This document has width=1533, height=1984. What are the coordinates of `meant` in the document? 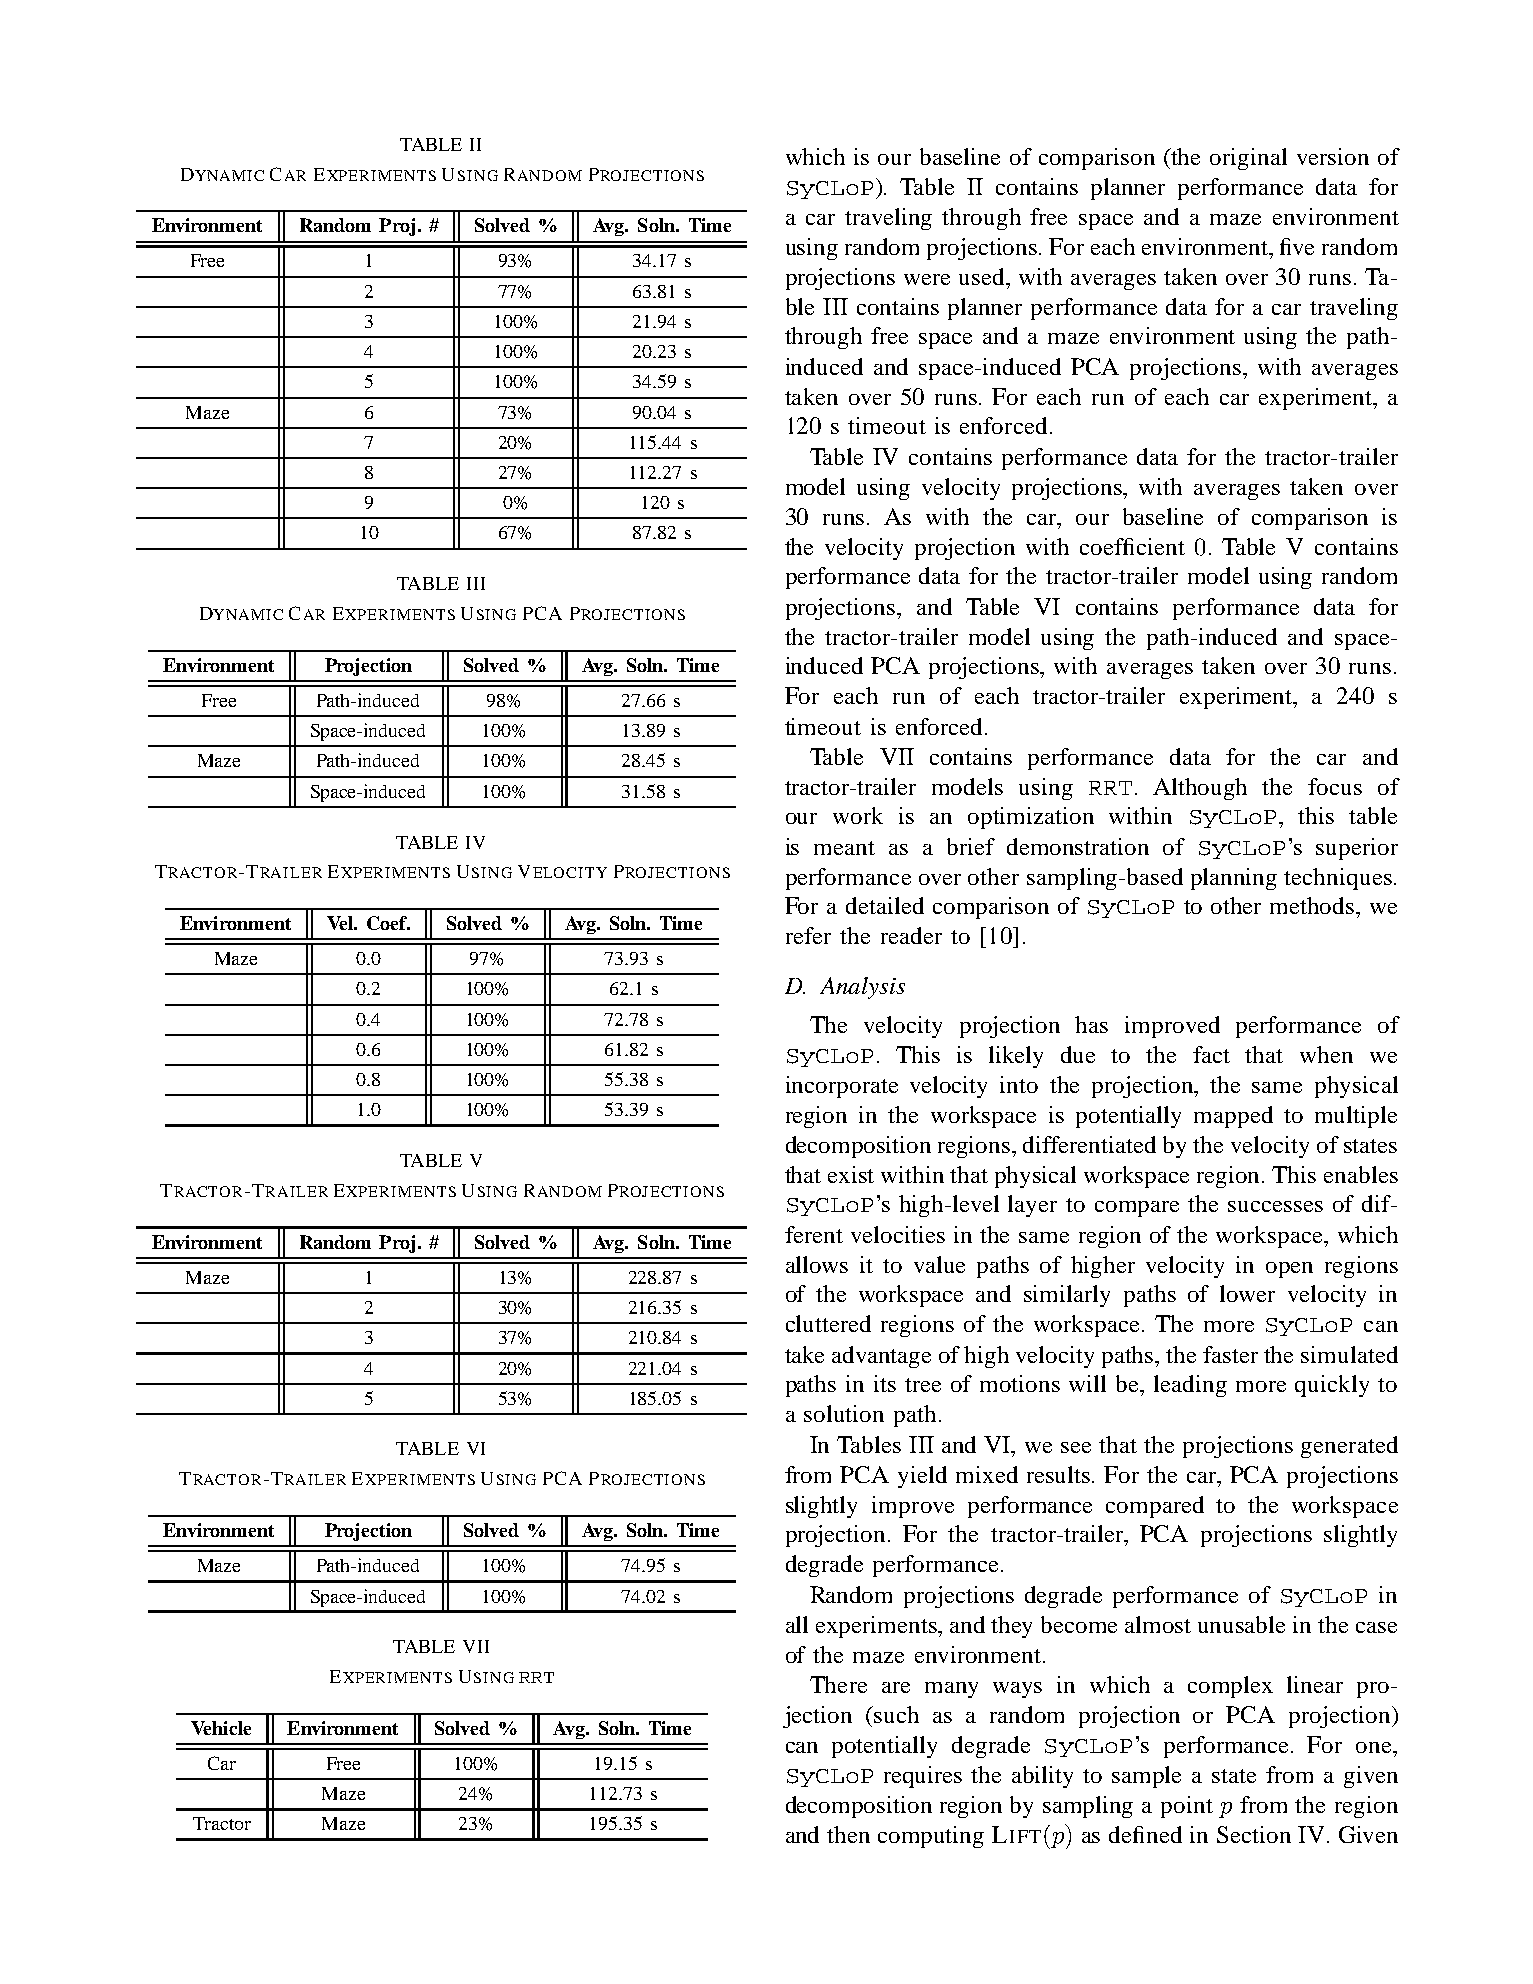 It's located at (844, 848).
